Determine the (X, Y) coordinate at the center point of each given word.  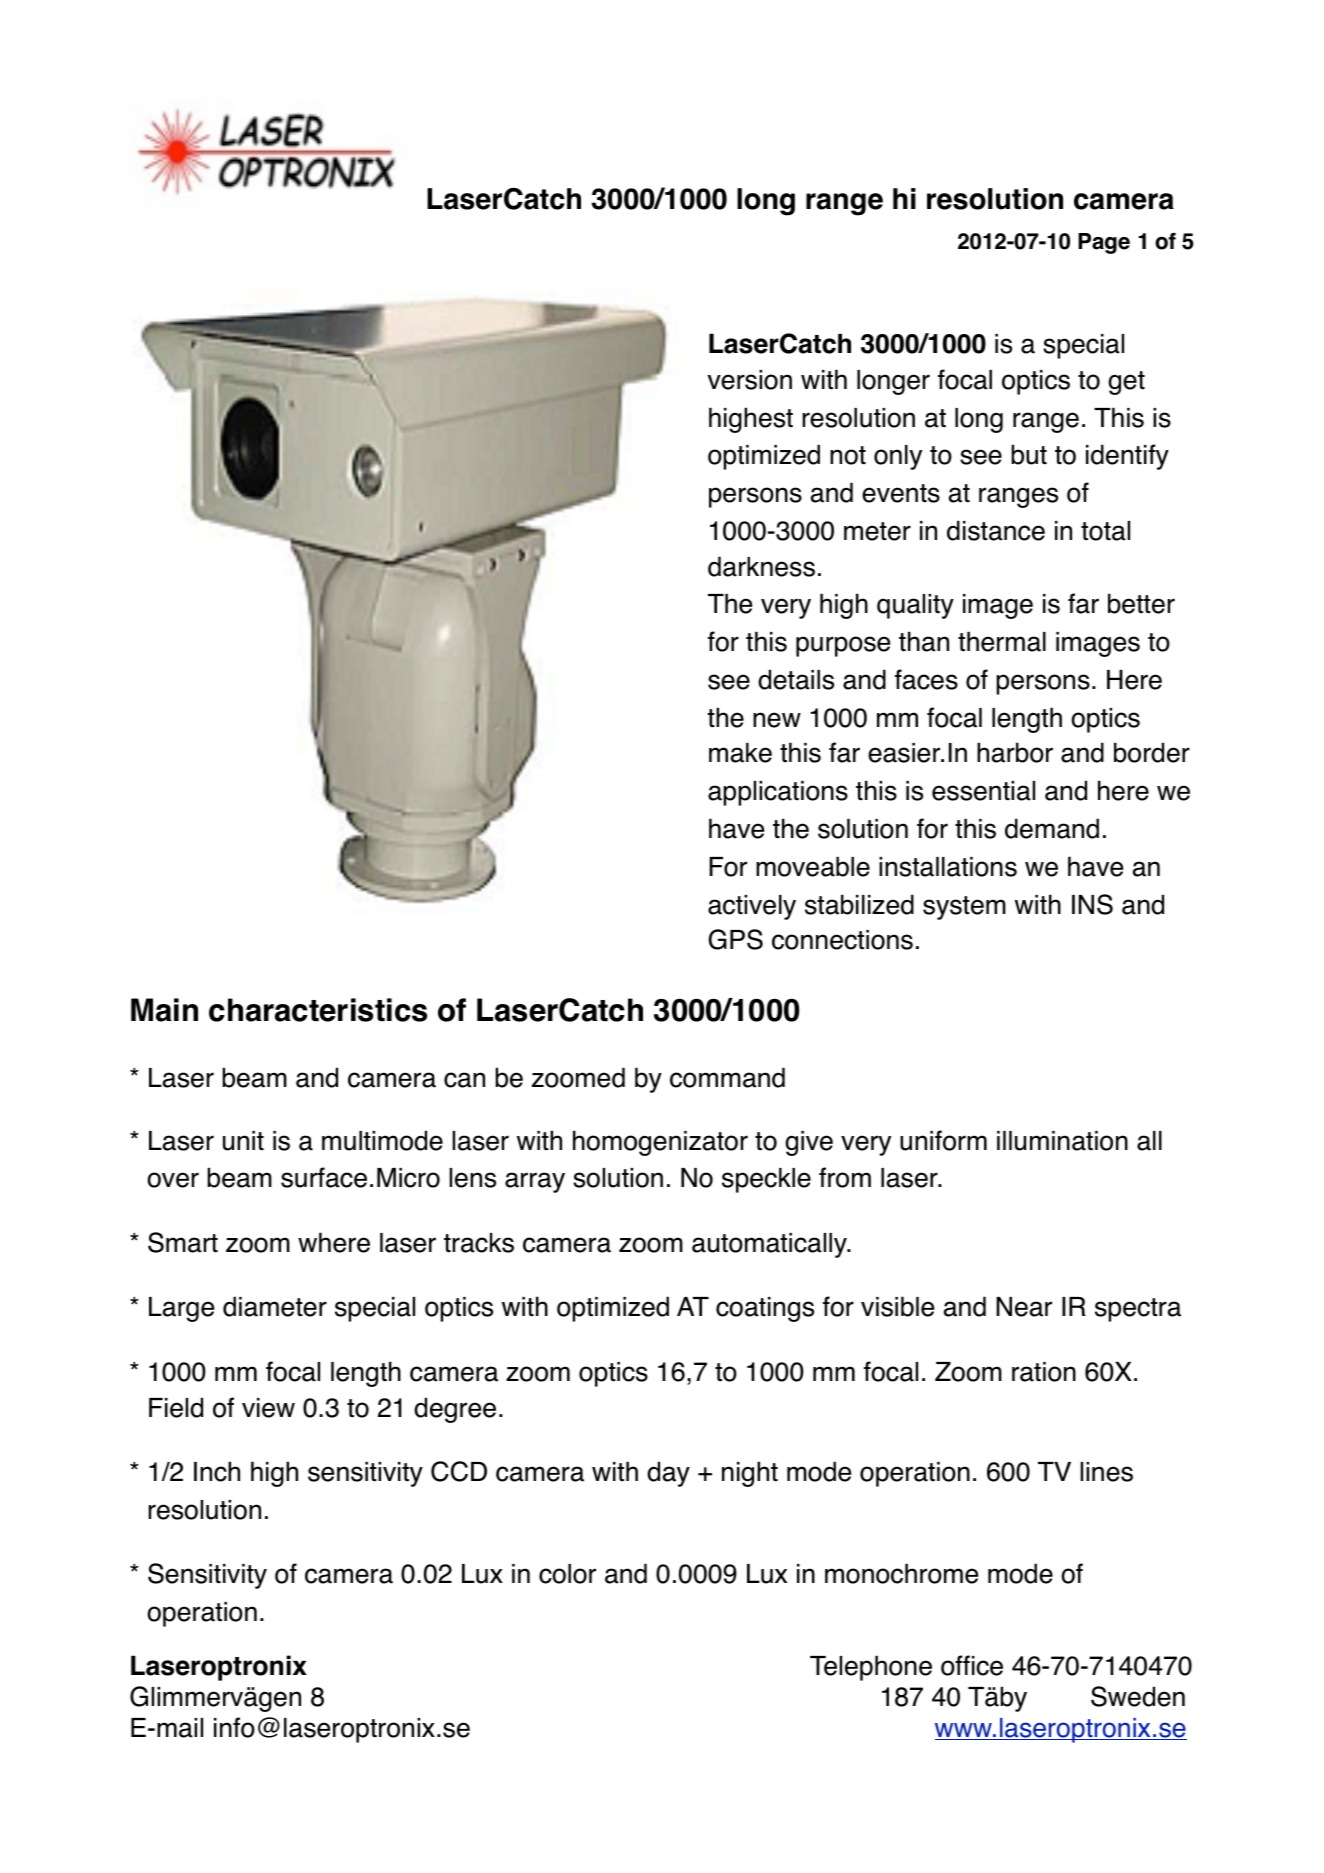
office (972, 1665)
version (750, 380)
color (567, 1574)
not (848, 455)
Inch (217, 1471)
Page (1104, 243)
